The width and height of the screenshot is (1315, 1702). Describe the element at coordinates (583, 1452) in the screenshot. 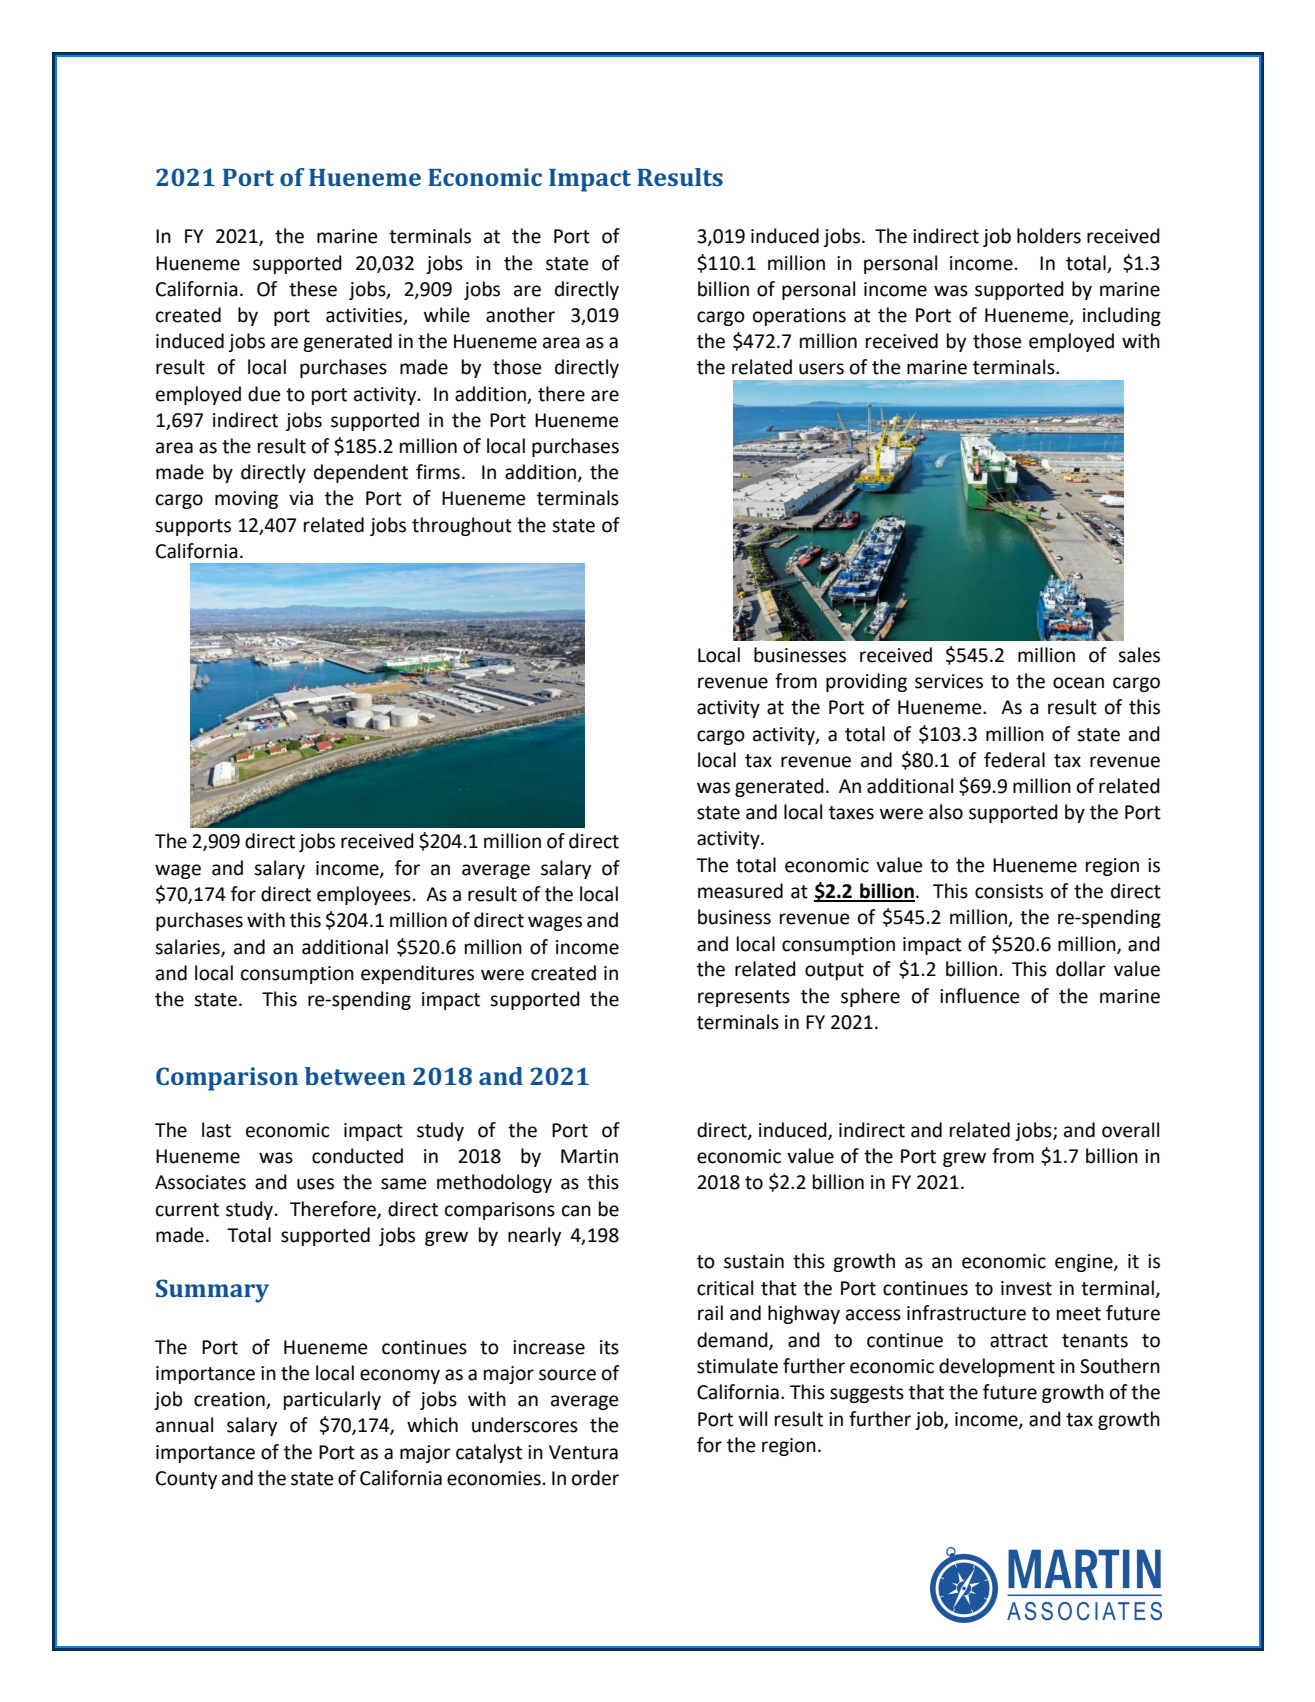

I see `Ventura` at that location.
